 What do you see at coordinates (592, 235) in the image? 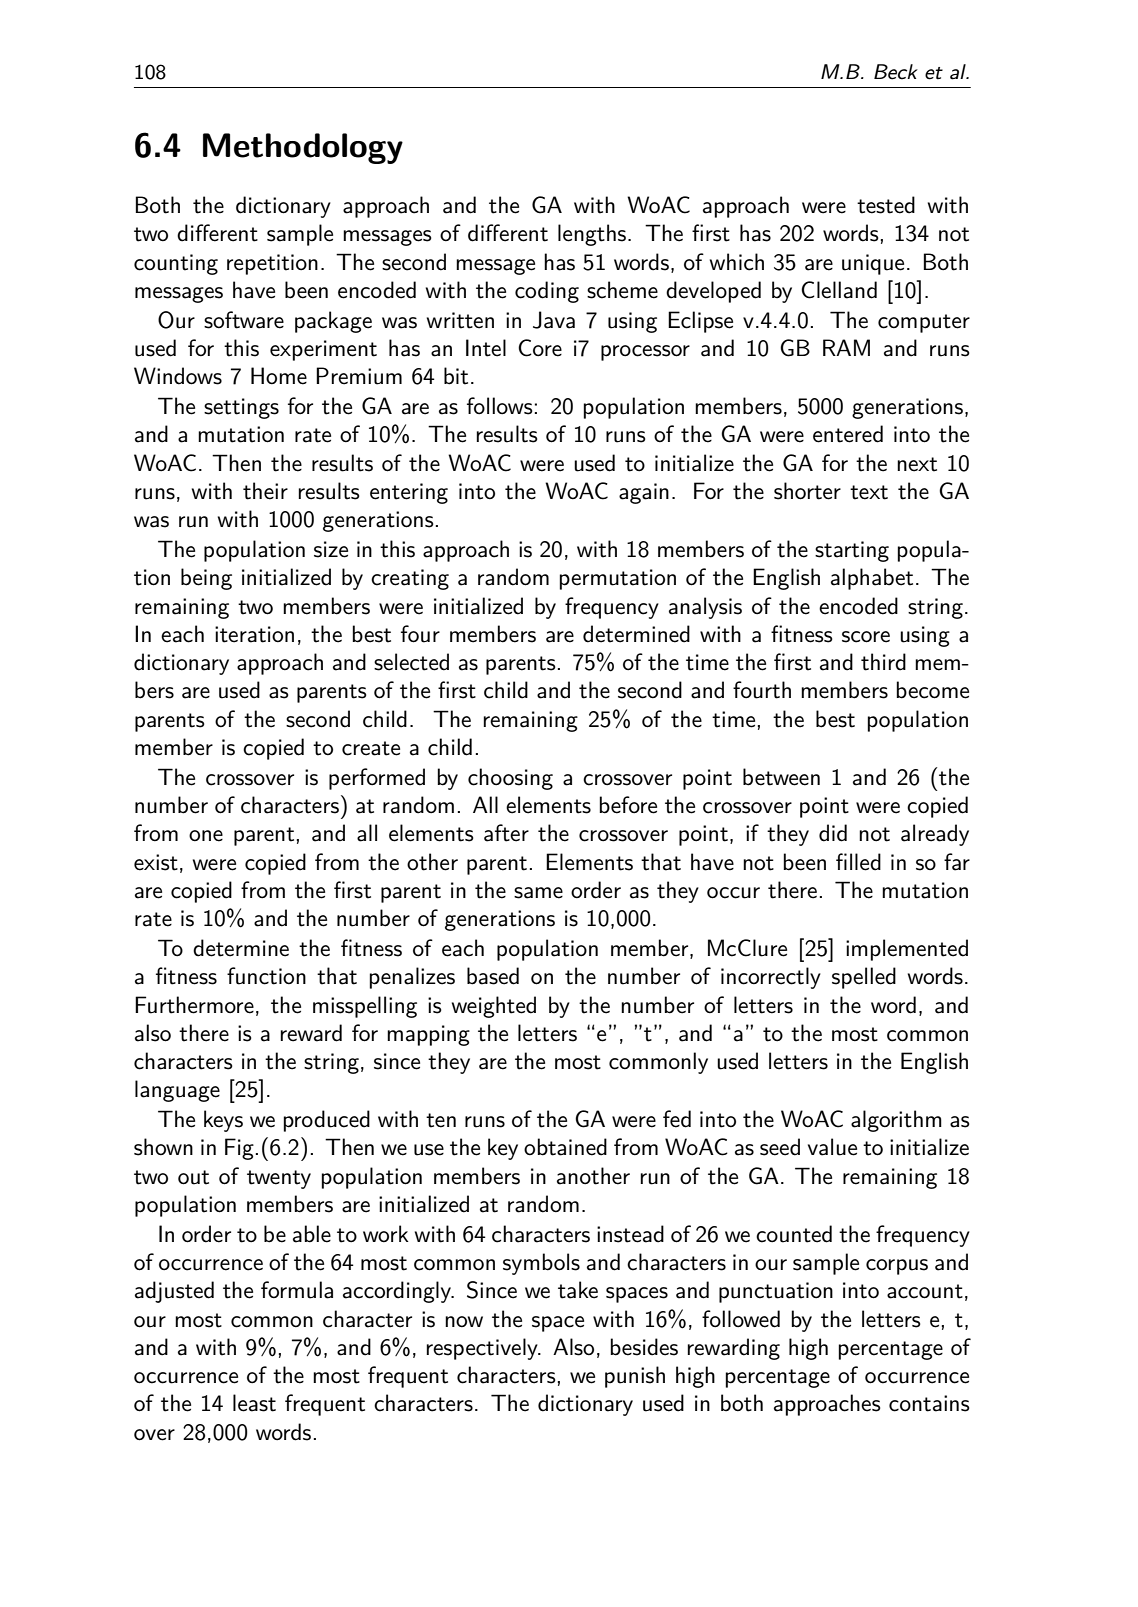
I see `lengths` at bounding box center [592, 235].
